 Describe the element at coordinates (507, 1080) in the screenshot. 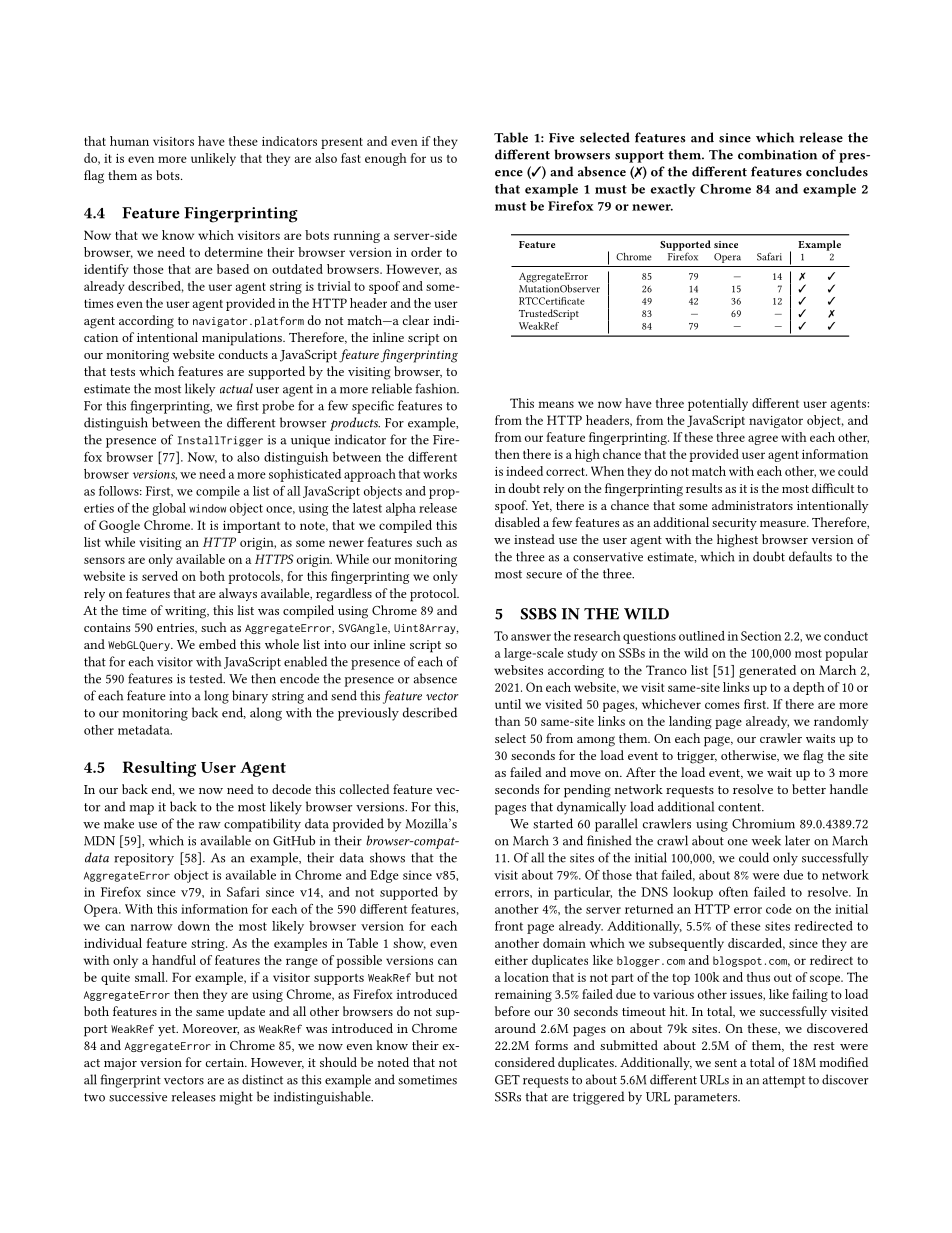

I see `GET` at that location.
